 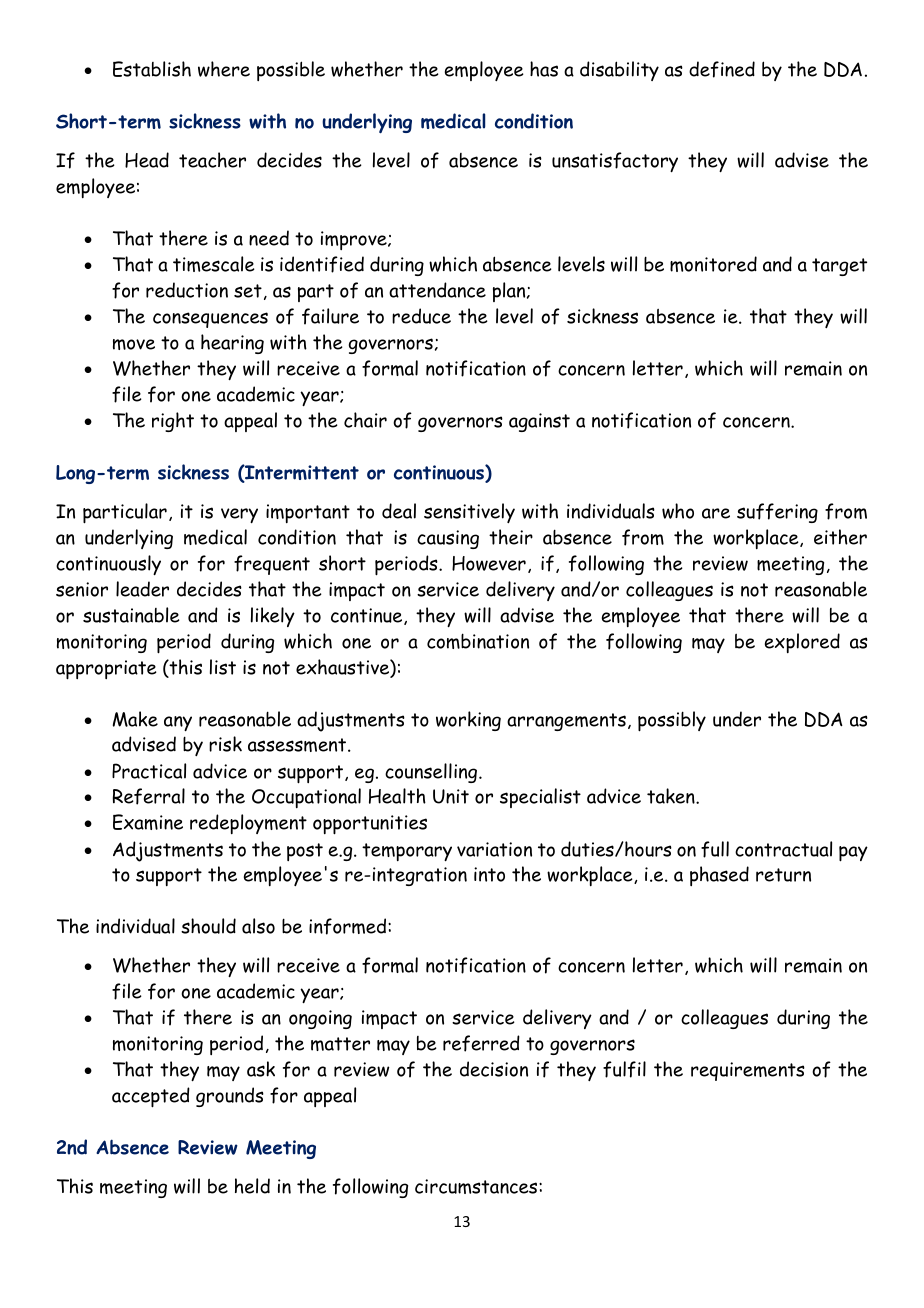 What do you see at coordinates (489, 874) in the screenshot?
I see `into` at bounding box center [489, 874].
